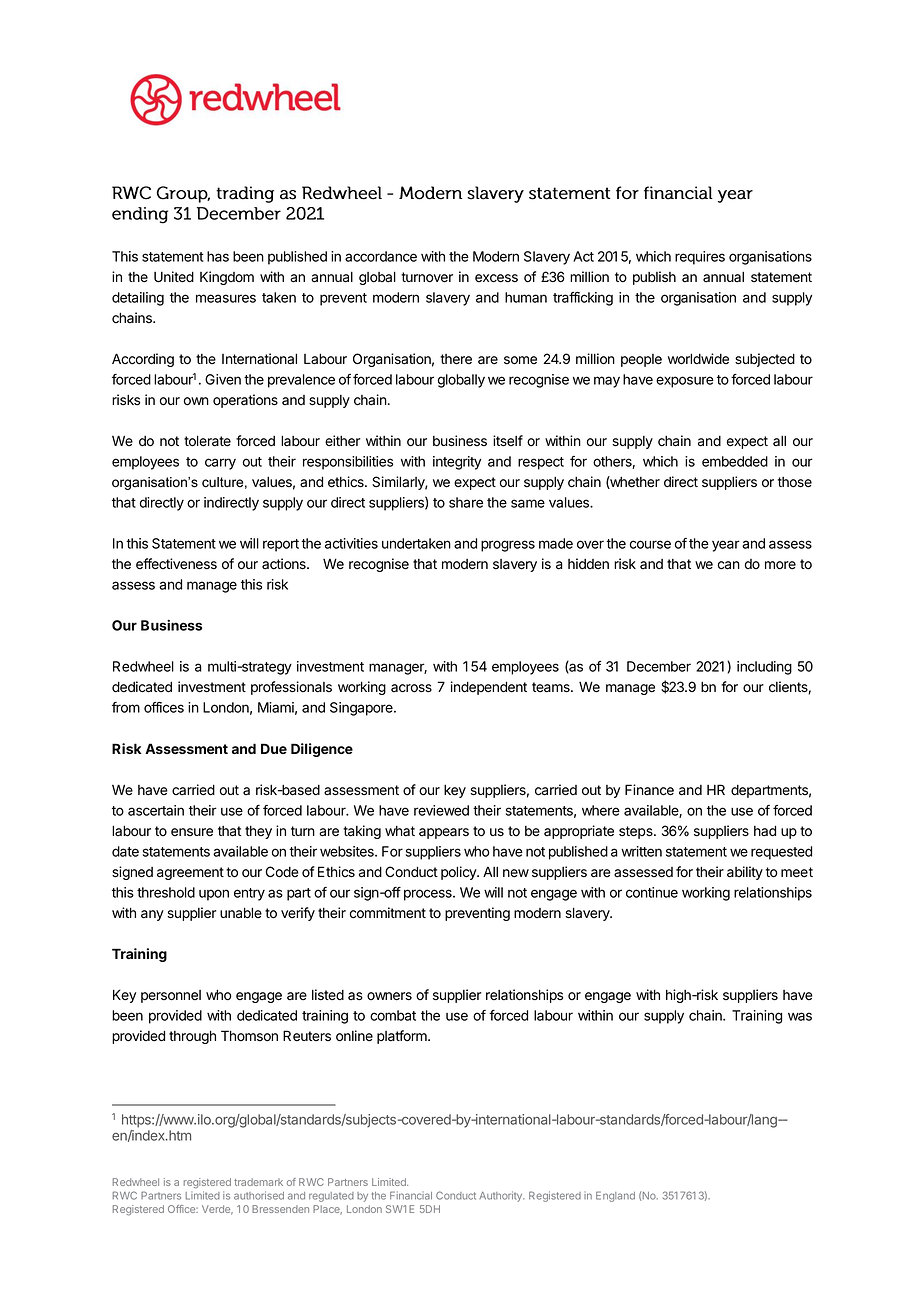  What do you see at coordinates (652, 892) in the image?
I see `continue` at bounding box center [652, 892].
